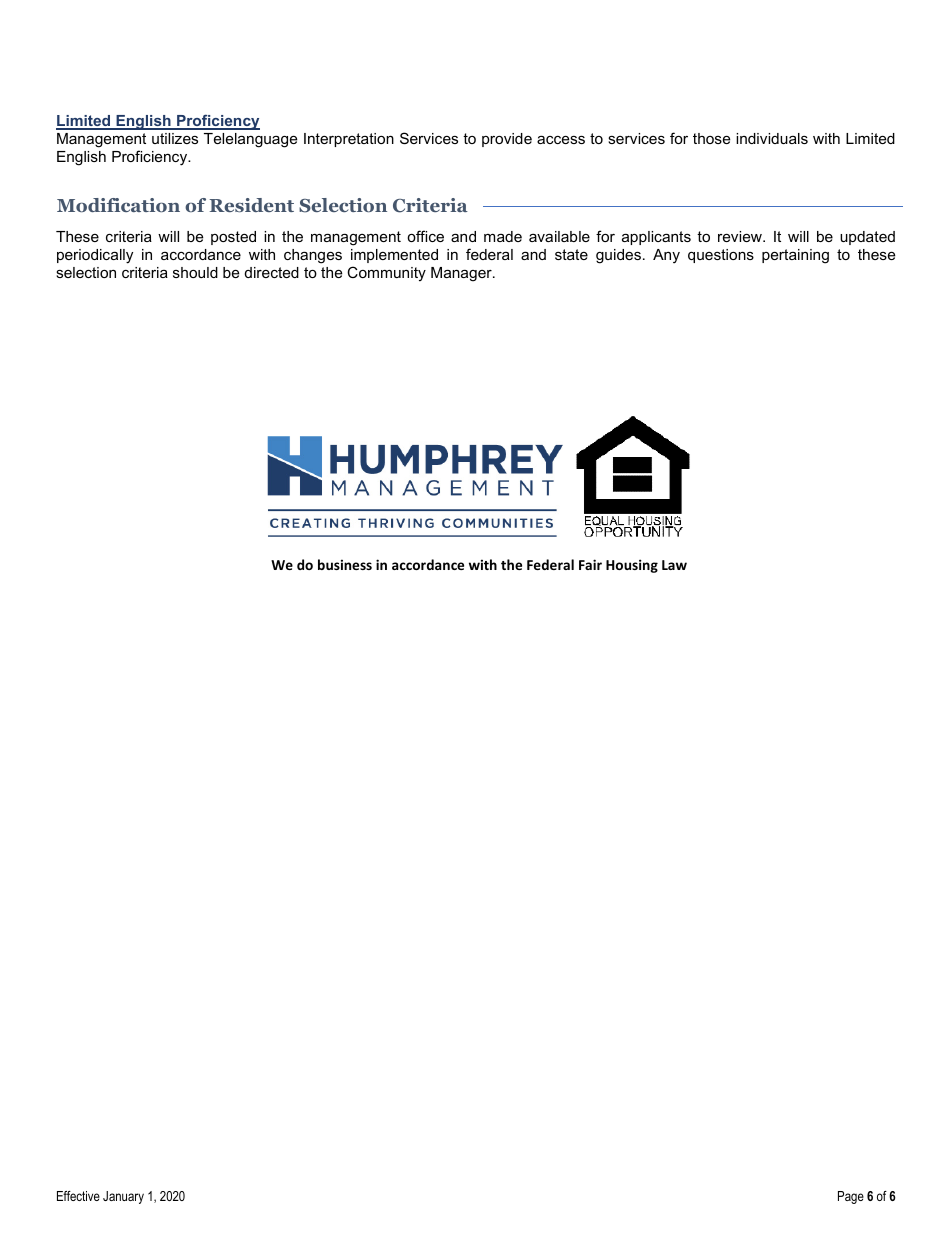  What do you see at coordinates (78, 1196) in the screenshot?
I see `Effective` at bounding box center [78, 1196].
